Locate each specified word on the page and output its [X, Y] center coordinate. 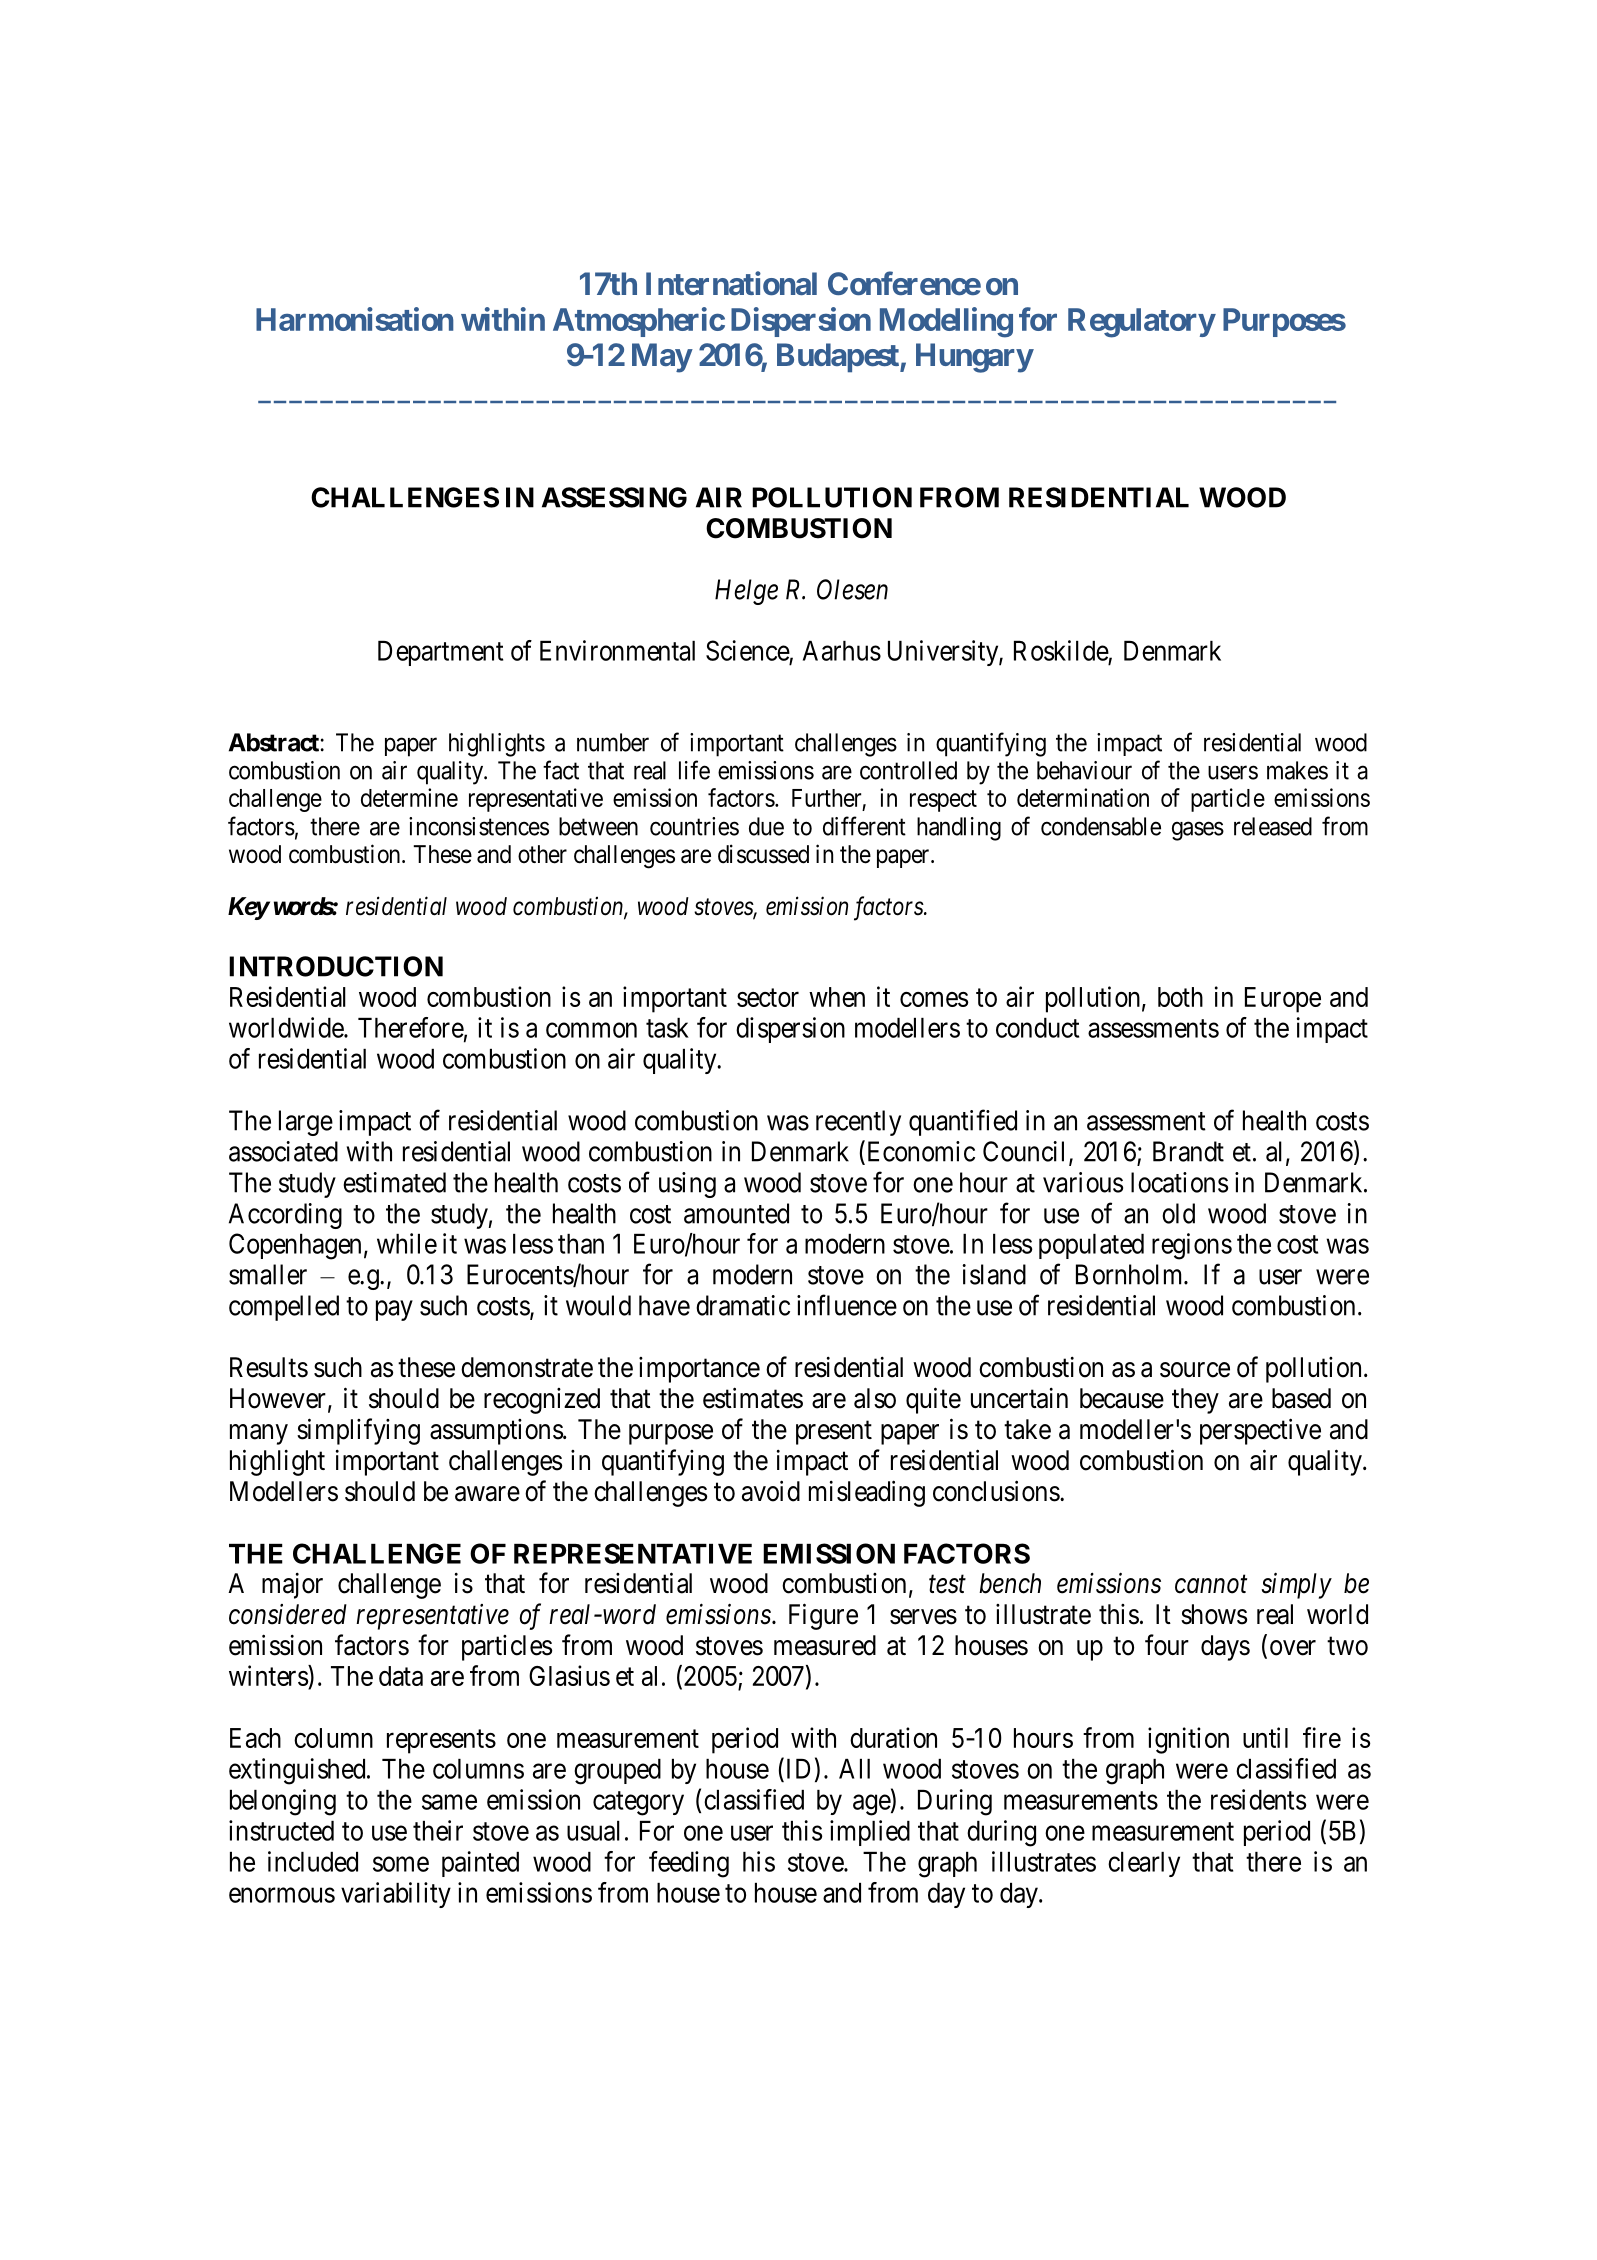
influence [847, 1305]
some [401, 1864]
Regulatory [1141, 323]
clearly [1144, 1864]
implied [870, 1833]
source [1195, 1370]
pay [394, 1310]
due [766, 826]
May [662, 358]
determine [409, 797]
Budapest [839, 358]
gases [1198, 831]
